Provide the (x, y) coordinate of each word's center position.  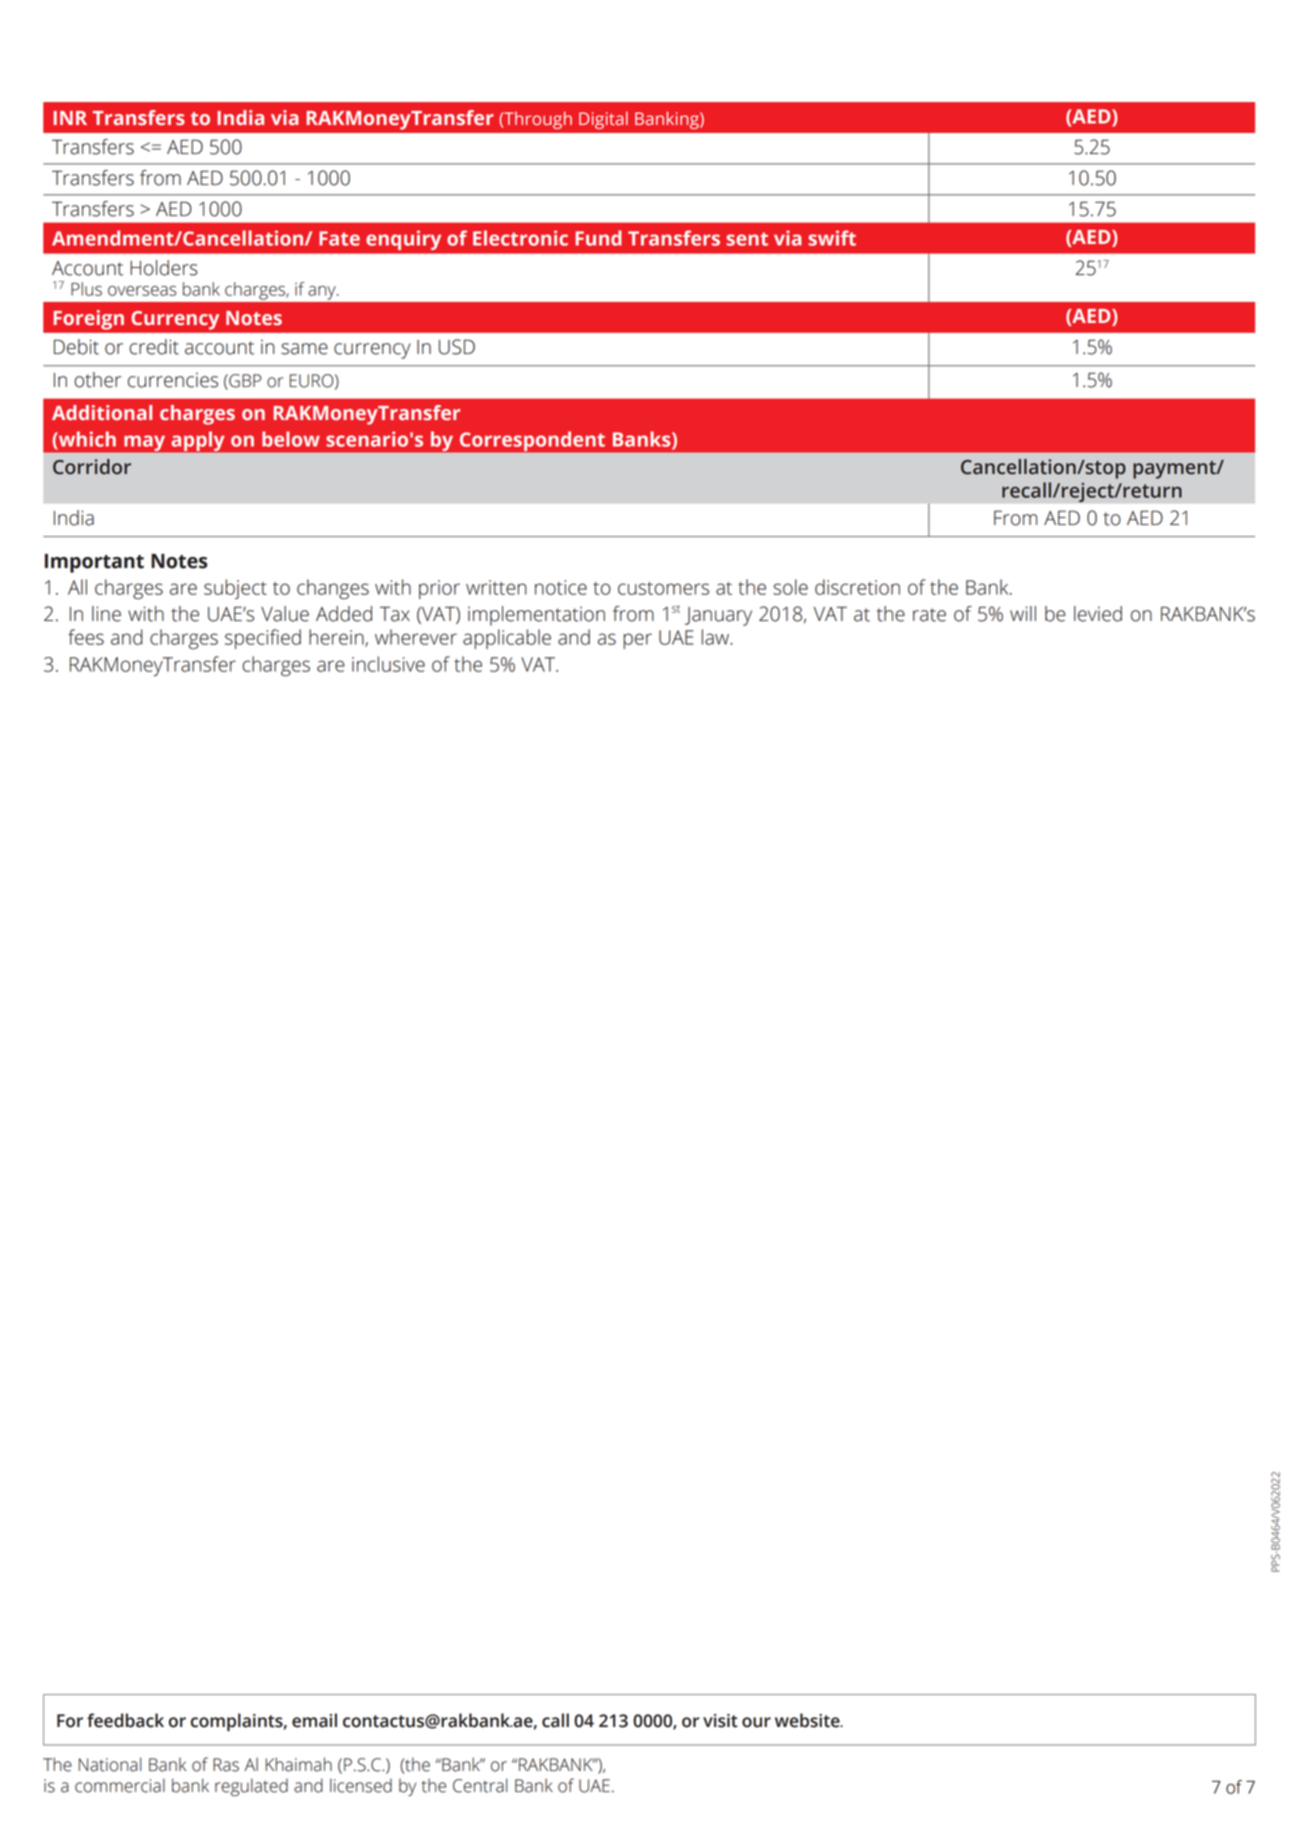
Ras (226, 1765)
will (1023, 613)
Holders (164, 268)
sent (747, 239)
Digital (603, 120)
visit (720, 1721)
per (638, 641)
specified (263, 639)
